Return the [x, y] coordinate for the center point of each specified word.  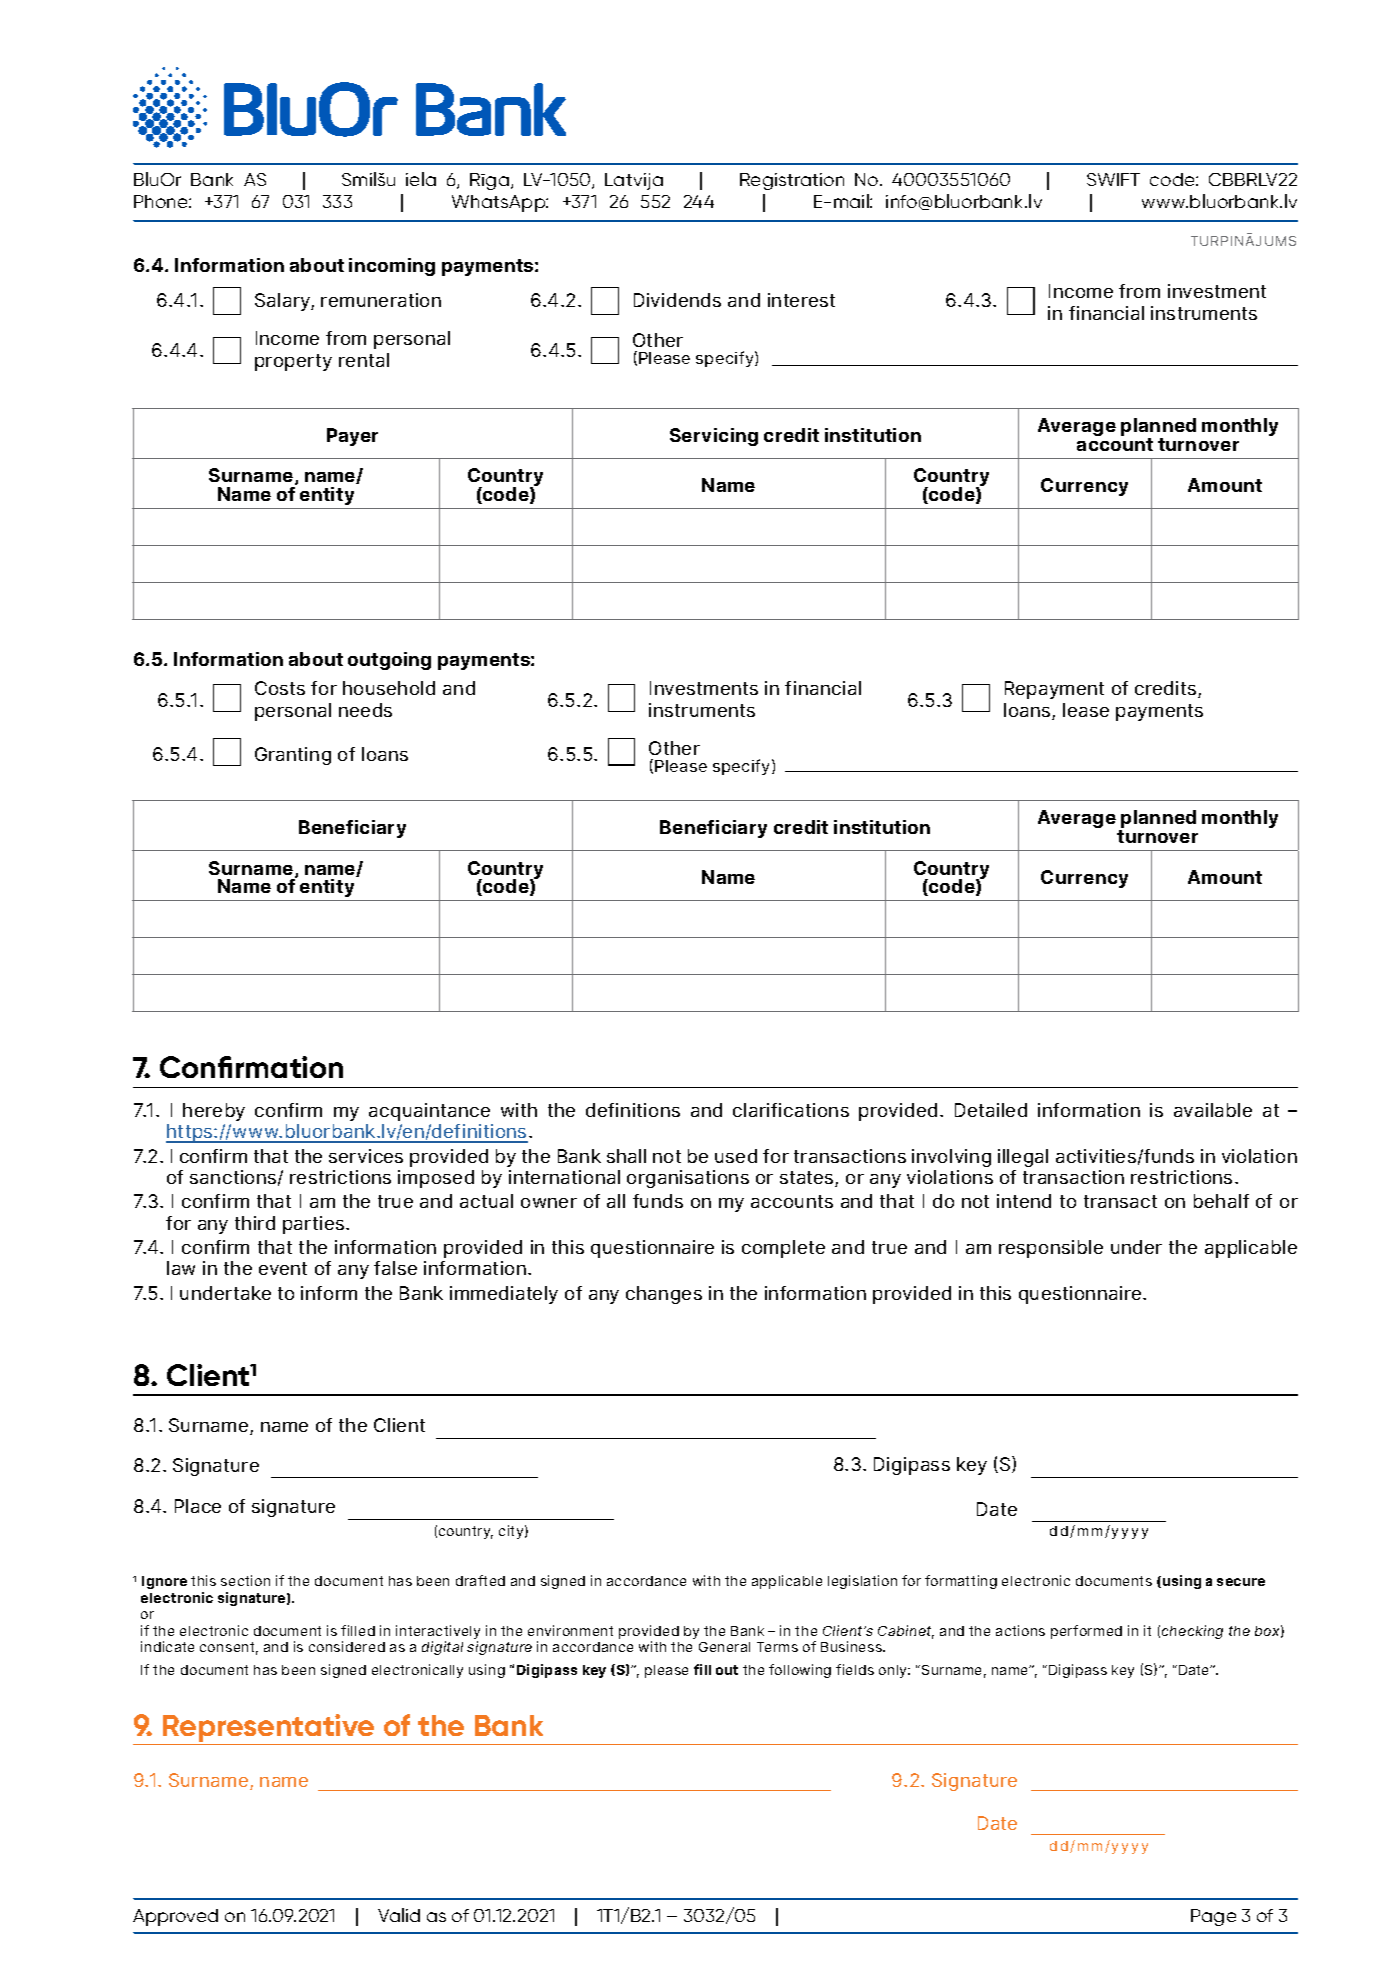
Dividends [677, 300]
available [1213, 1110]
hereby [214, 1112]
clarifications [791, 1110]
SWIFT [1113, 179]
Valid [399, 1915]
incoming [392, 267]
